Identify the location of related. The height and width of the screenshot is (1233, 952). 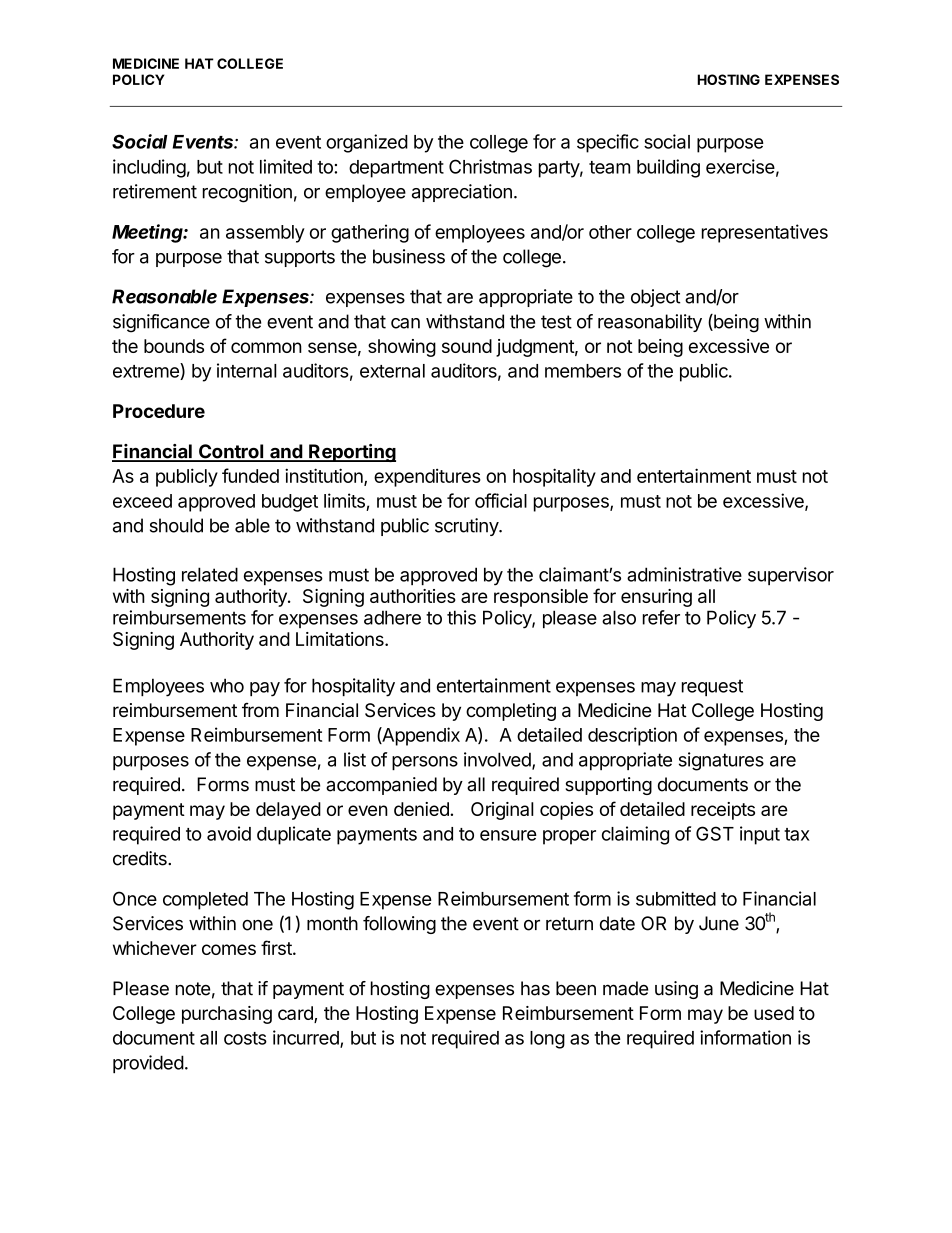
(210, 574).
